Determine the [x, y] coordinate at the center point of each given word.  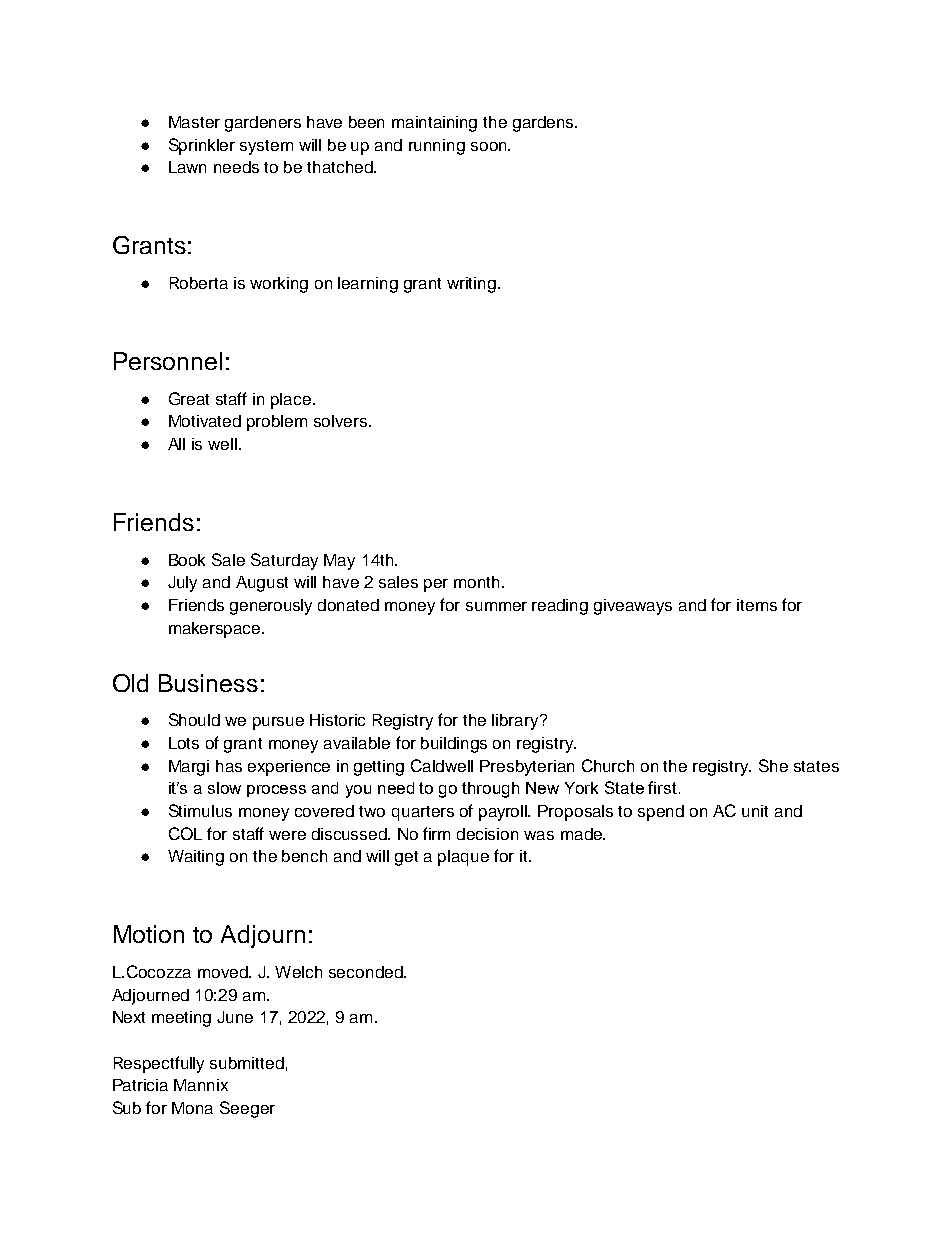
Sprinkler [202, 146]
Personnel [168, 361]
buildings [454, 745]
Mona [192, 1108]
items [757, 605]
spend [661, 813]
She [773, 765]
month [476, 582]
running [437, 147]
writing [471, 285]
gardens [544, 124]
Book [187, 560]
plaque [463, 858]
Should [194, 719]
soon [490, 146]
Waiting [196, 858]
